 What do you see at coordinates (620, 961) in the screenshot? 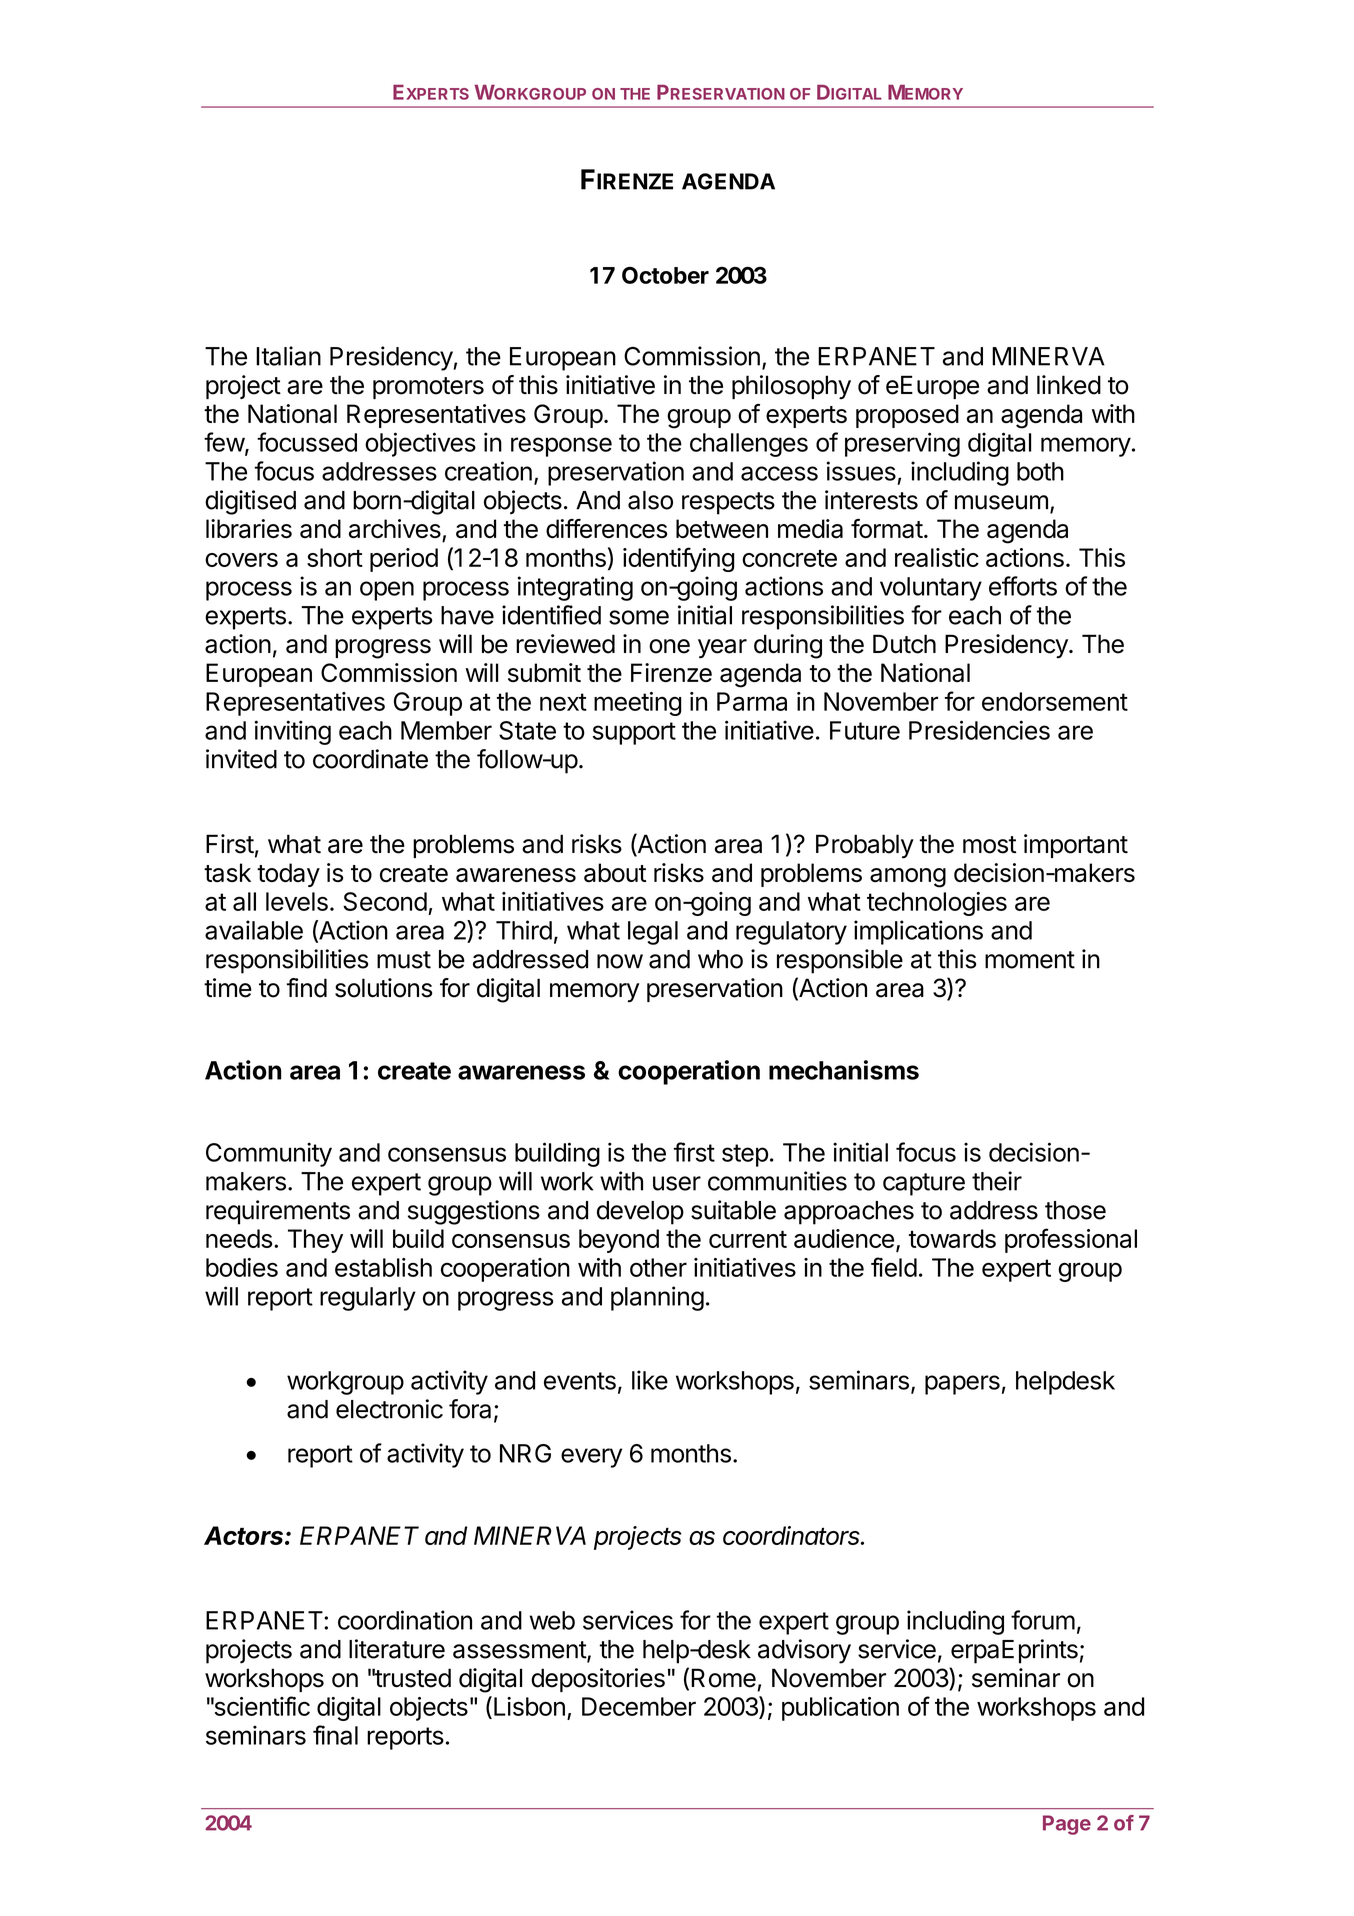
I see `now` at bounding box center [620, 961].
